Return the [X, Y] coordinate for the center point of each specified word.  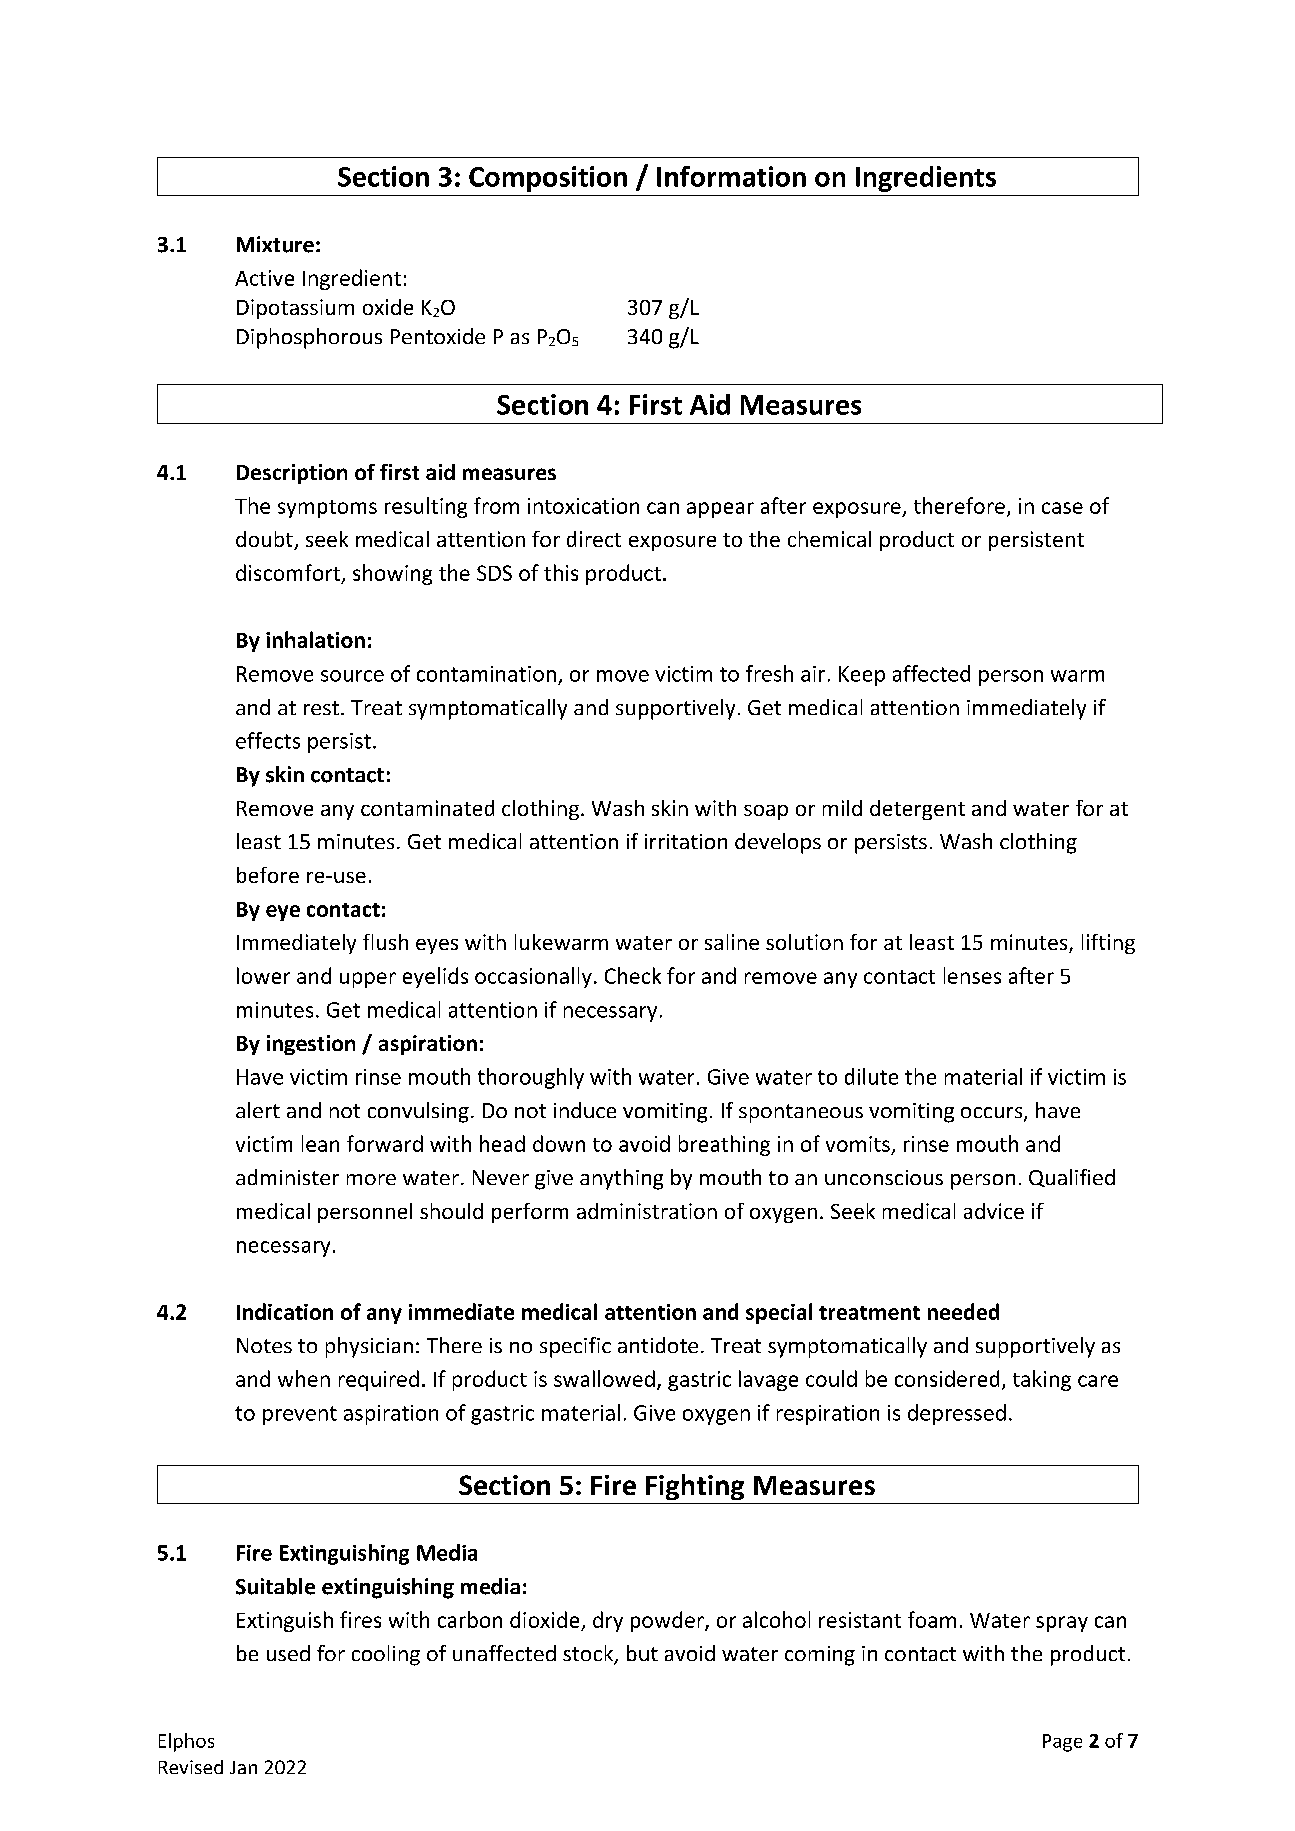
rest [321, 708]
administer [287, 1177]
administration [647, 1211]
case [1062, 508]
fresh [769, 673]
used [288, 1653]
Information [731, 176]
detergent [917, 810]
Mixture [275, 244]
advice [994, 1211]
